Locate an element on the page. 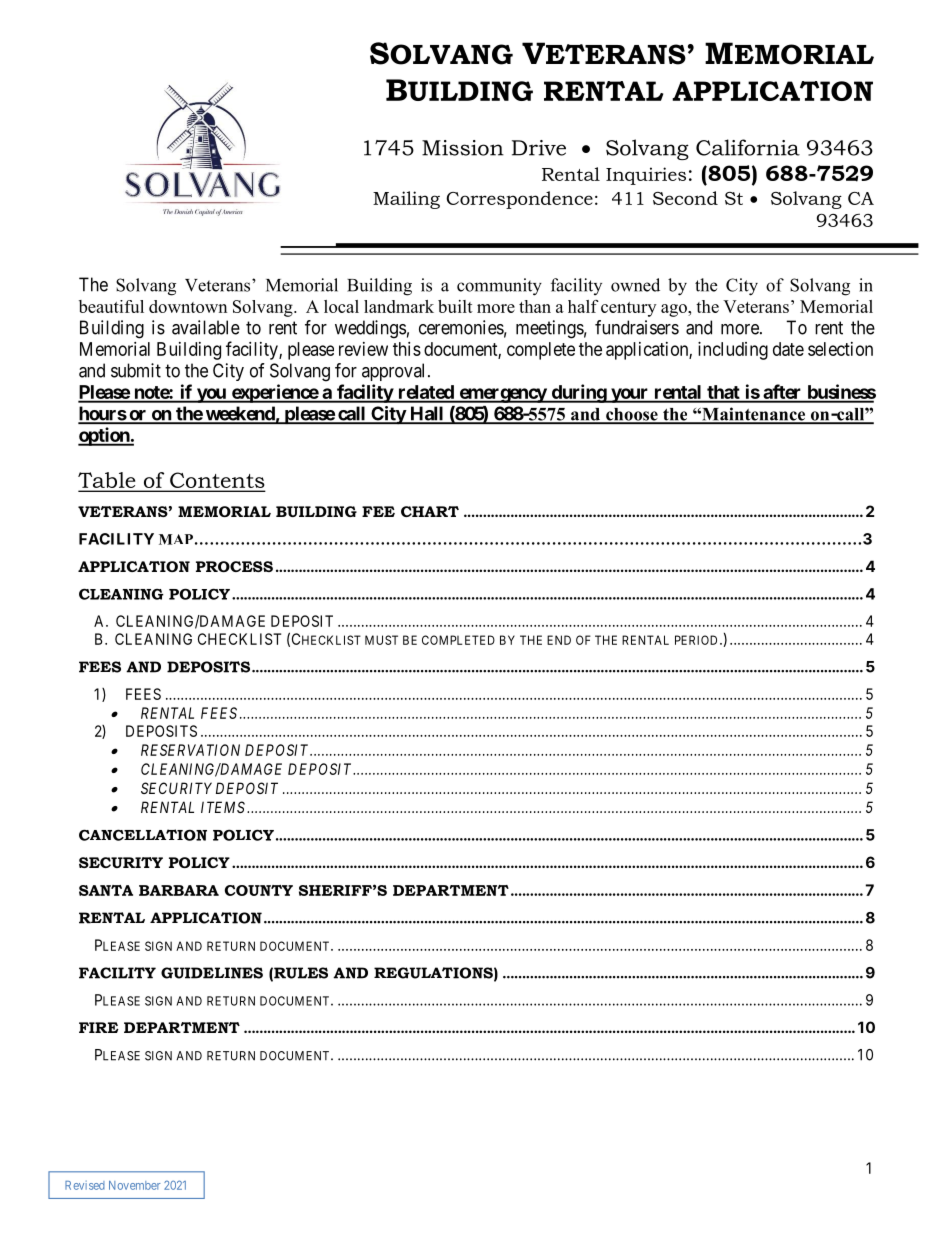 The height and width of the image is (1233, 952). Mission is located at coordinates (463, 148).
